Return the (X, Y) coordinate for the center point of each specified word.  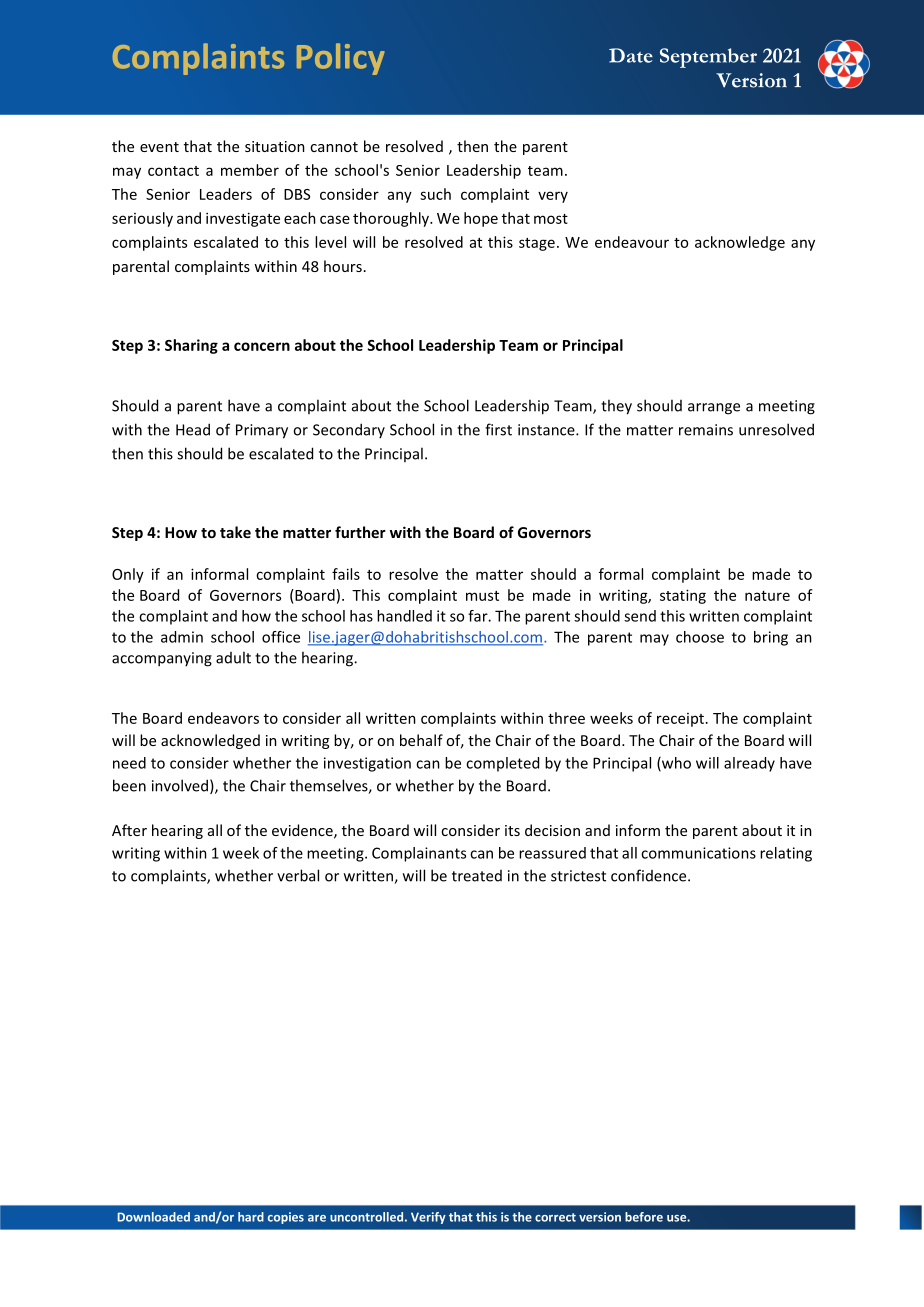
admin (182, 637)
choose (700, 637)
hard (251, 1217)
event (159, 147)
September (708, 58)
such (435, 194)
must (482, 596)
